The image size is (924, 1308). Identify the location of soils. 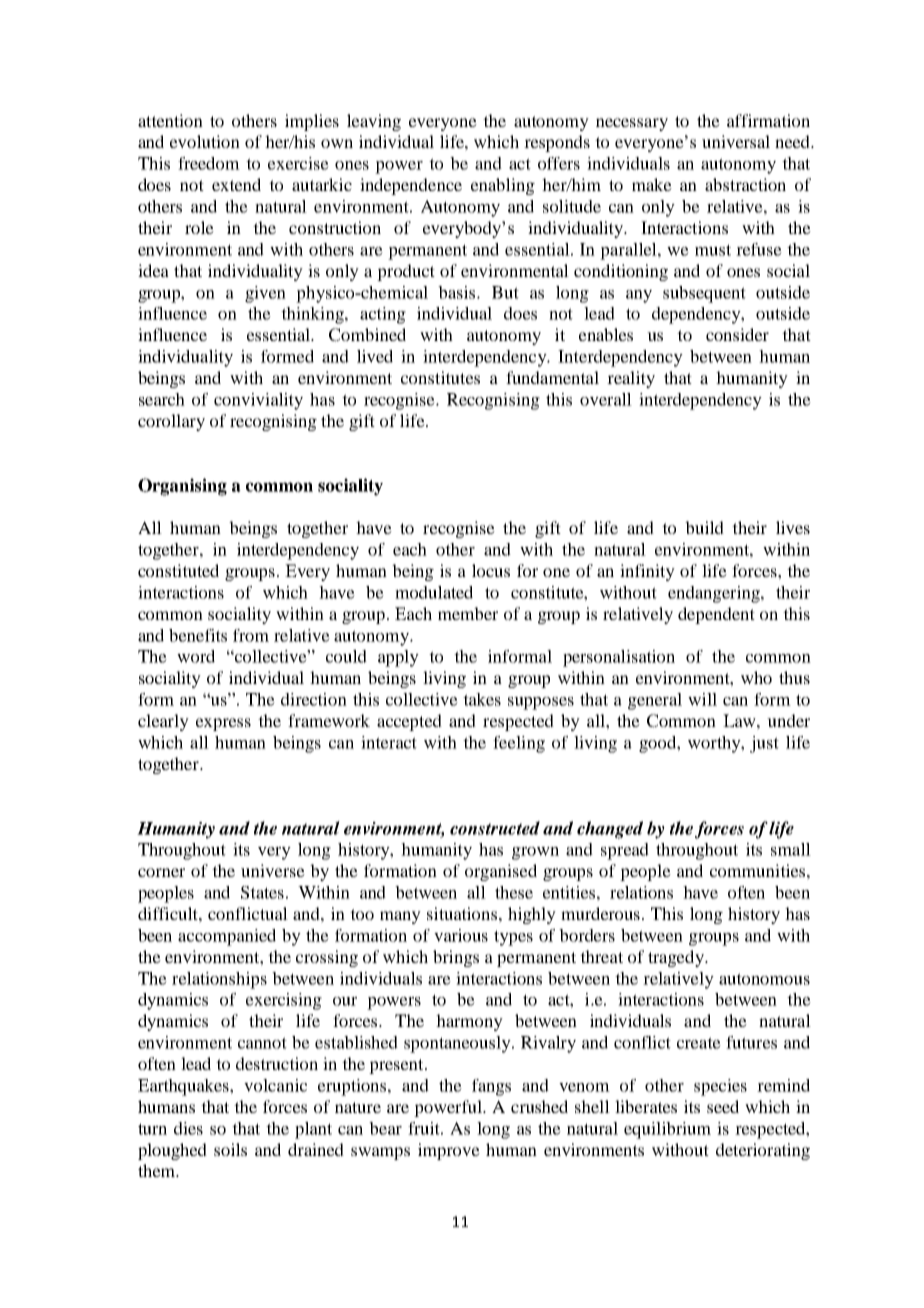
(230, 1149).
